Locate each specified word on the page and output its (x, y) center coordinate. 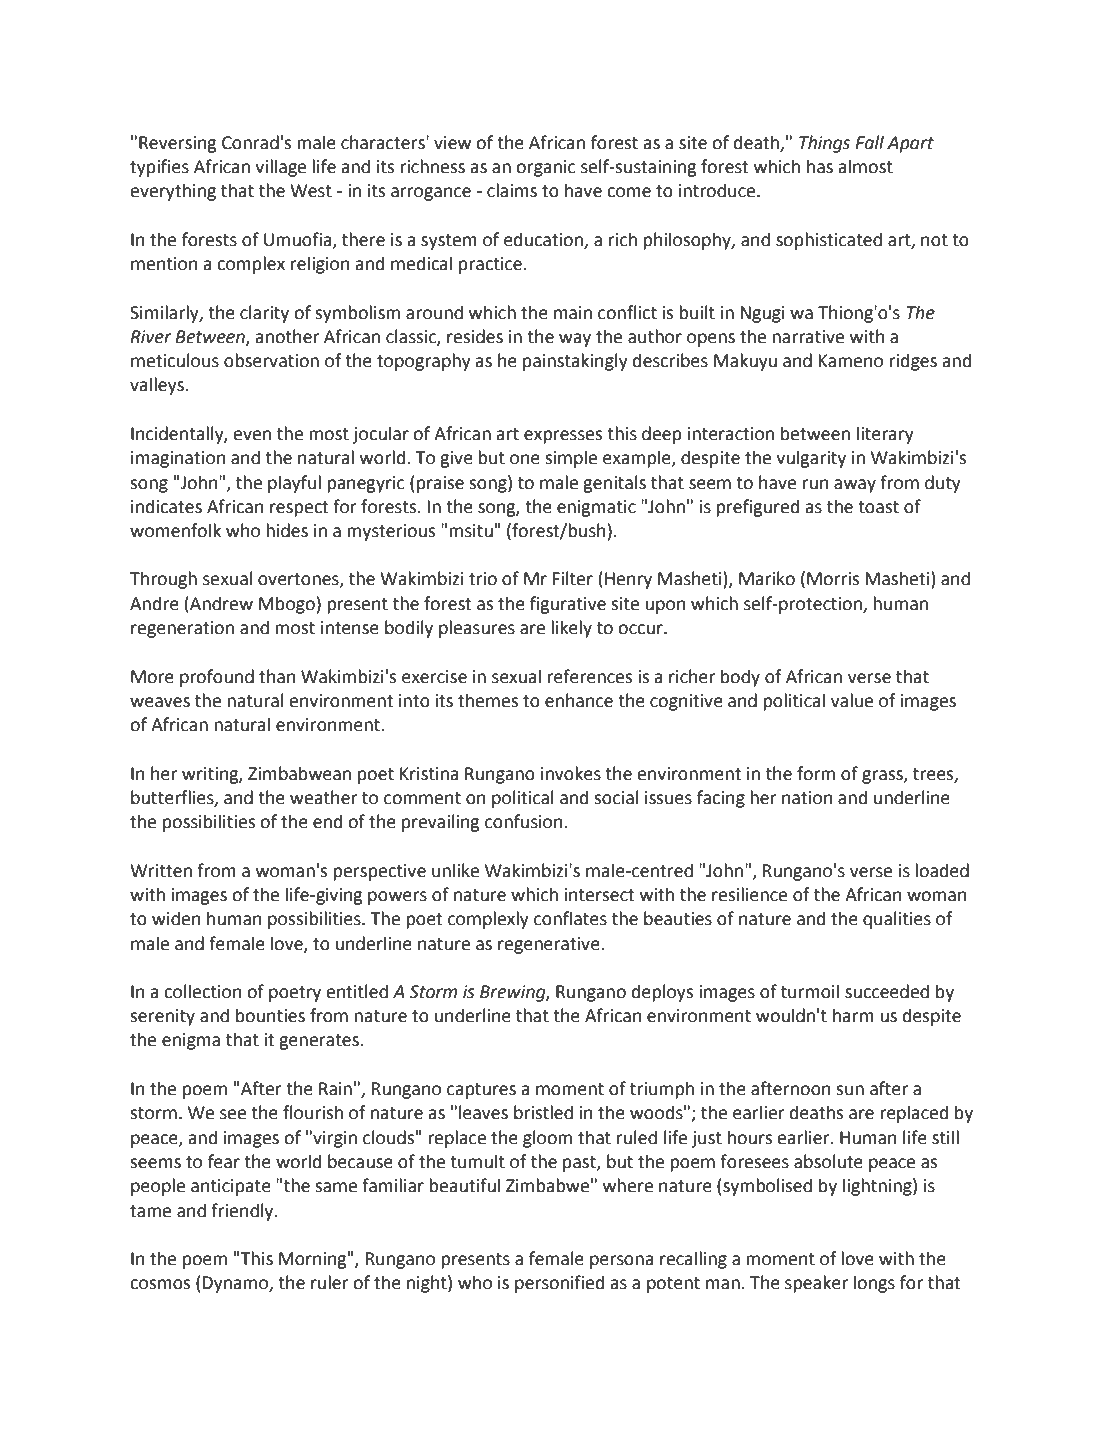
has (820, 166)
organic (546, 168)
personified (559, 1284)
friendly (243, 1212)
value (852, 700)
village (280, 168)
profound (217, 678)
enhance (579, 700)
